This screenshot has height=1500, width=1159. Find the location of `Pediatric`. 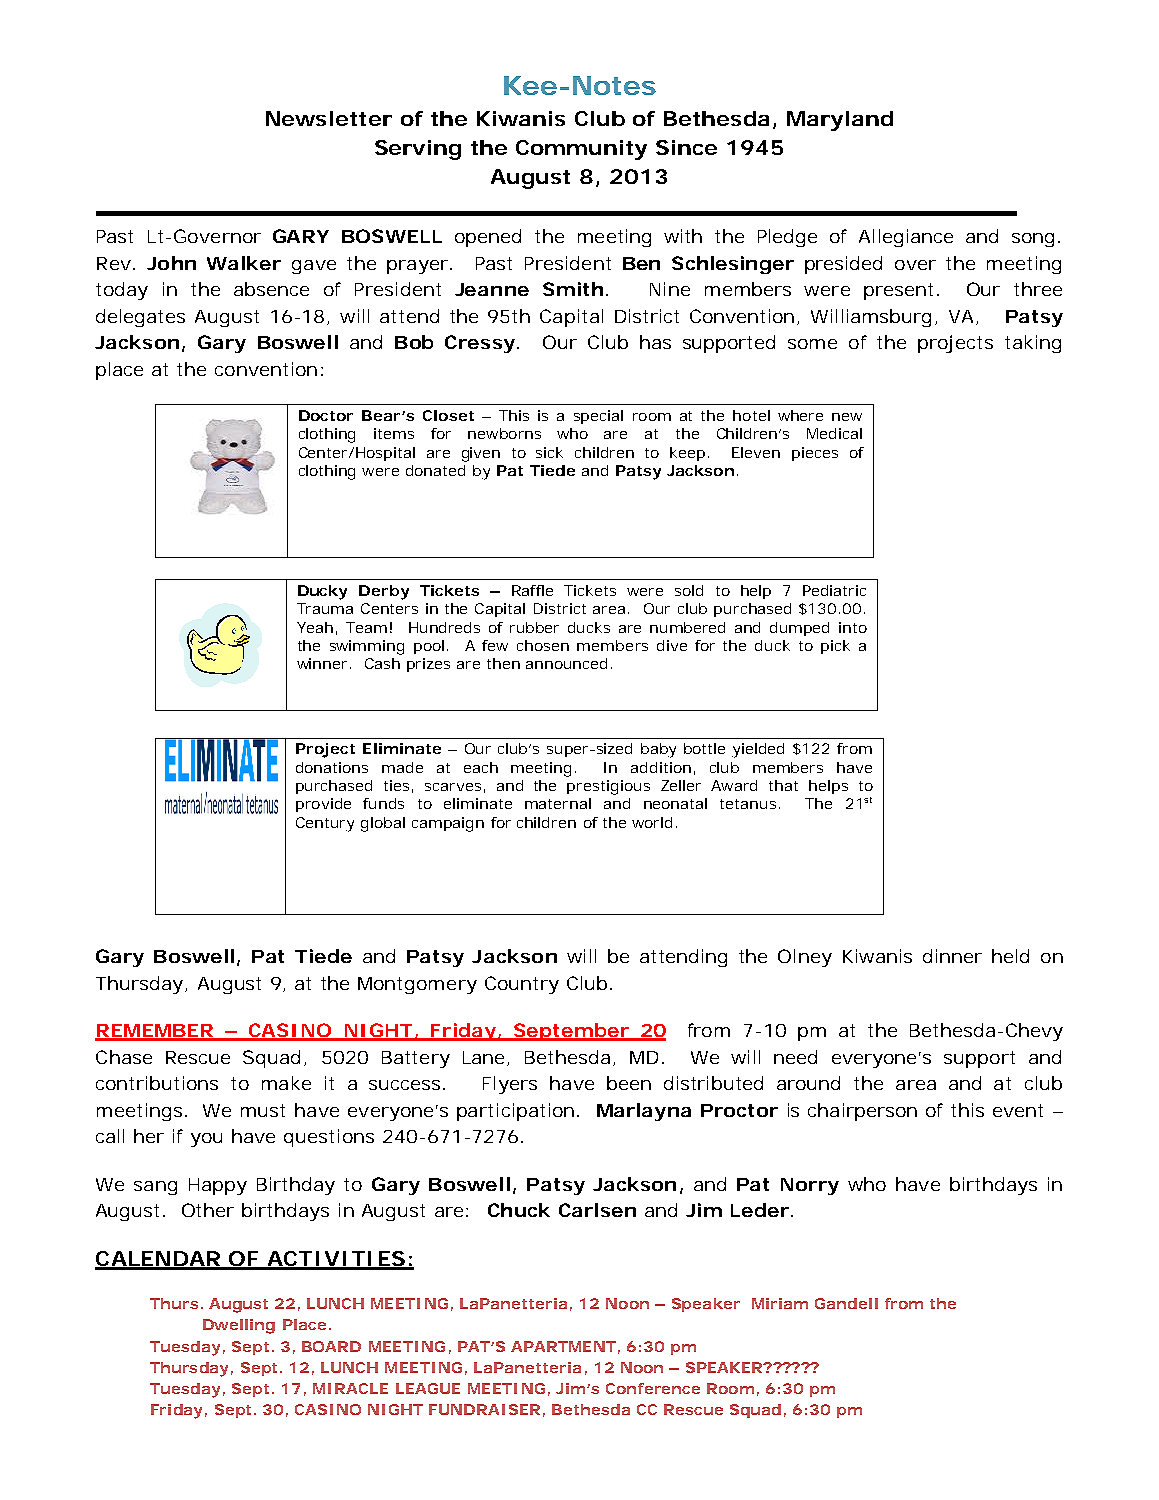

Pediatric is located at coordinates (834, 590).
